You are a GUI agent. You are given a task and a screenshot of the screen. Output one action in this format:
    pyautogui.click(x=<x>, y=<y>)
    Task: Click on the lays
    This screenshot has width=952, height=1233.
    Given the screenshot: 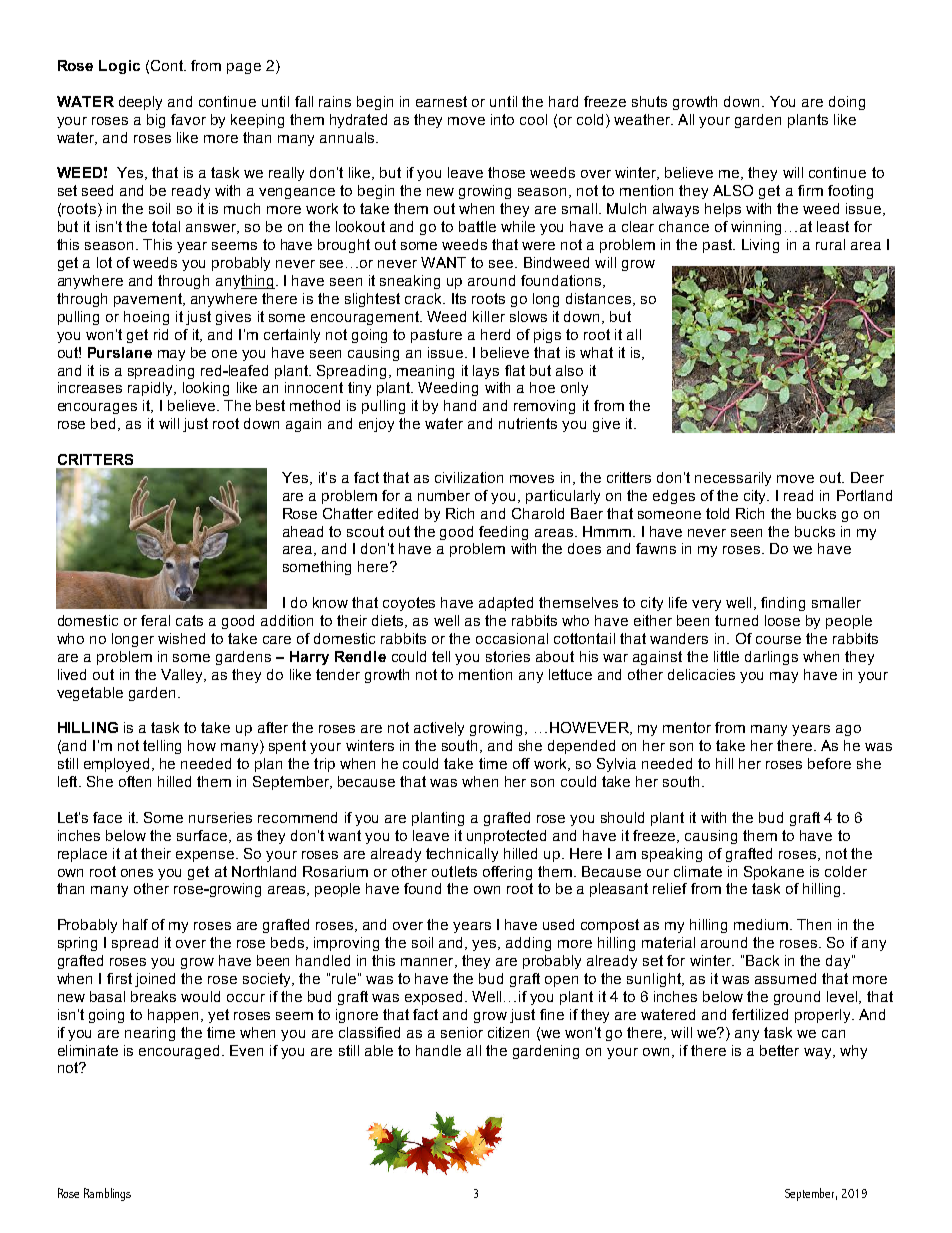 What is the action you would take?
    pyautogui.click(x=486, y=372)
